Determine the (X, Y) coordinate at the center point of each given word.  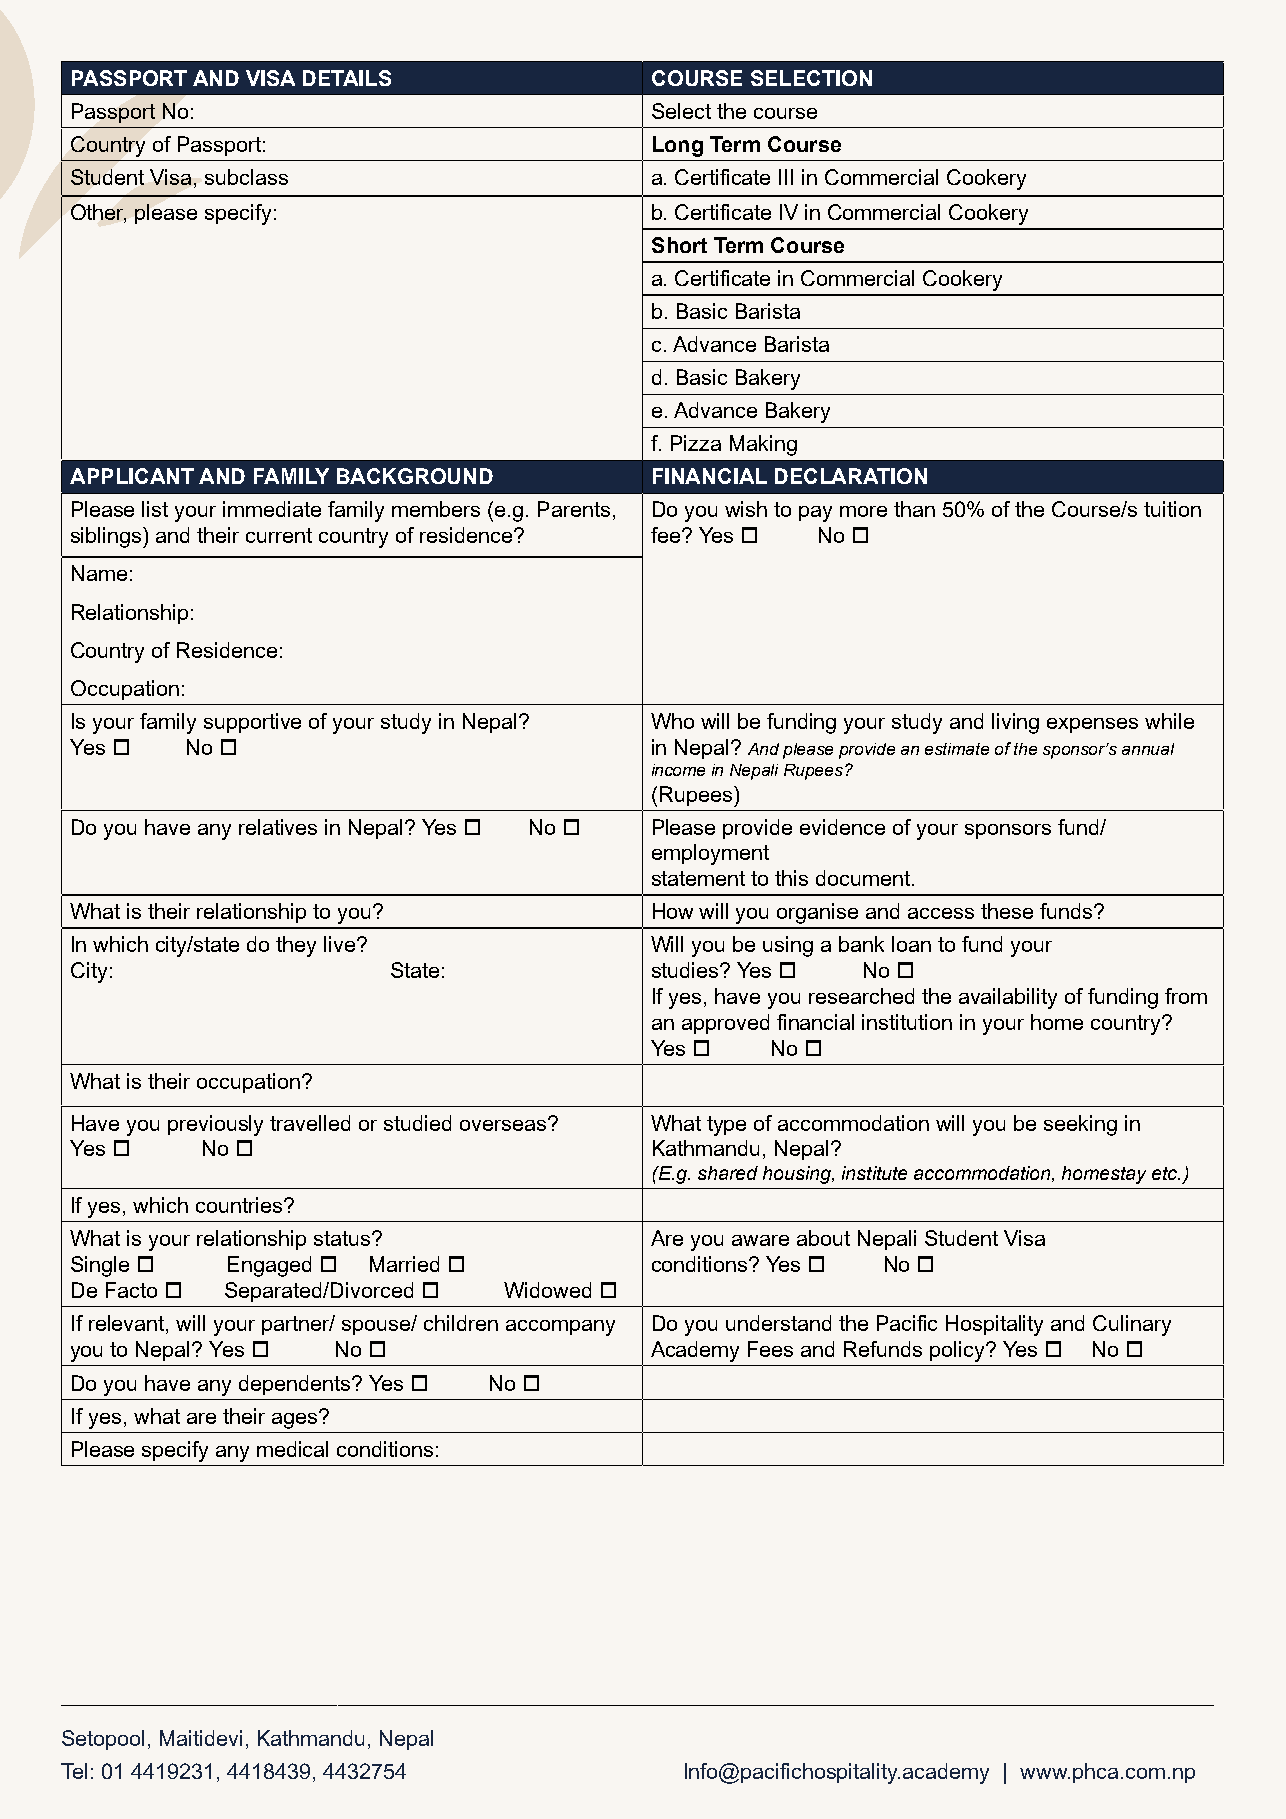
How (673, 911)
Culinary (1132, 1325)
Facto (131, 1290)
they (296, 946)
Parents (574, 509)
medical (292, 1449)
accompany (560, 1328)
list (155, 509)
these (1007, 911)
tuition (1172, 509)
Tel (74, 1771)
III (786, 177)
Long (678, 146)
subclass (246, 177)
